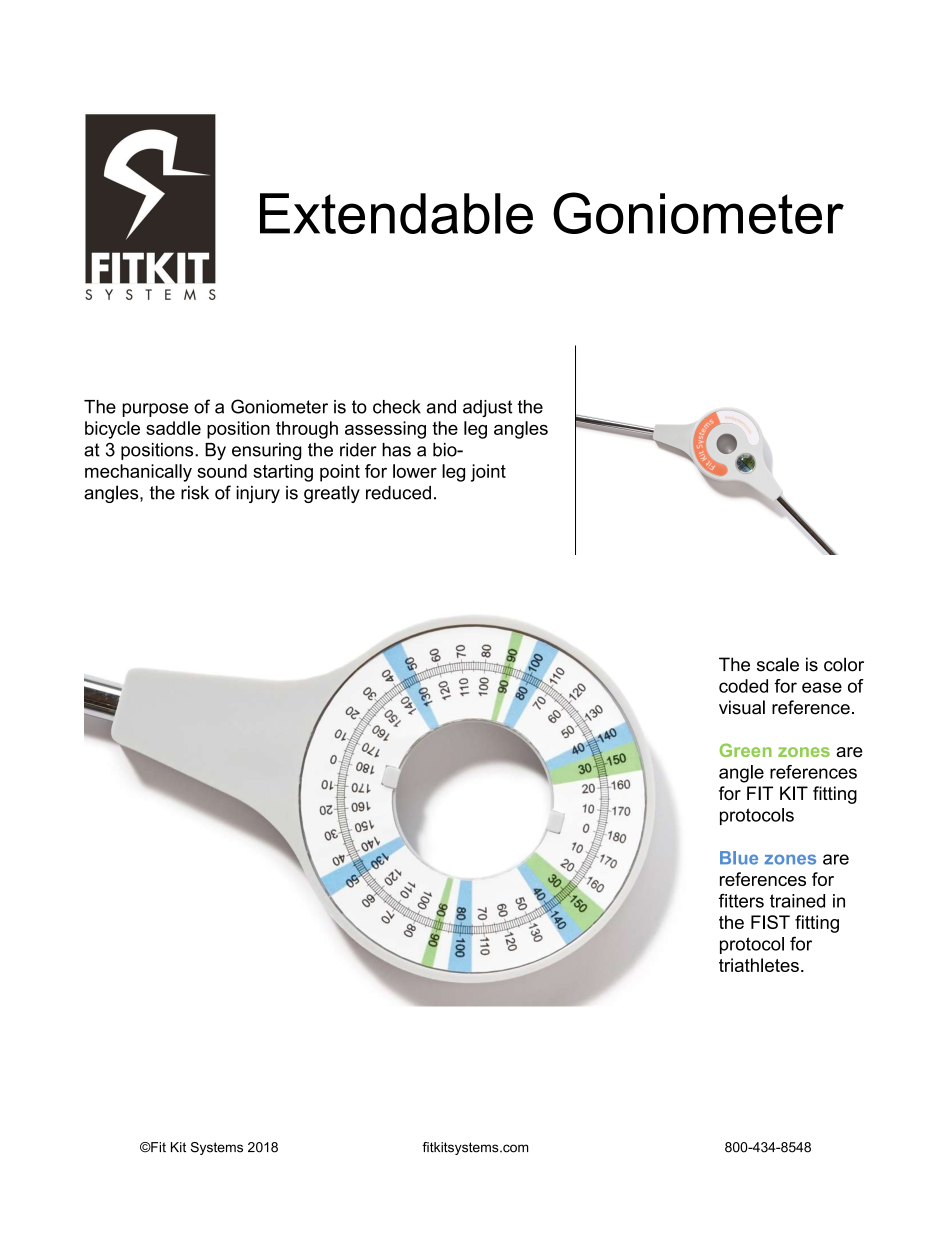  Describe the element at coordinates (488, 408) in the screenshot. I see `adjust` at that location.
